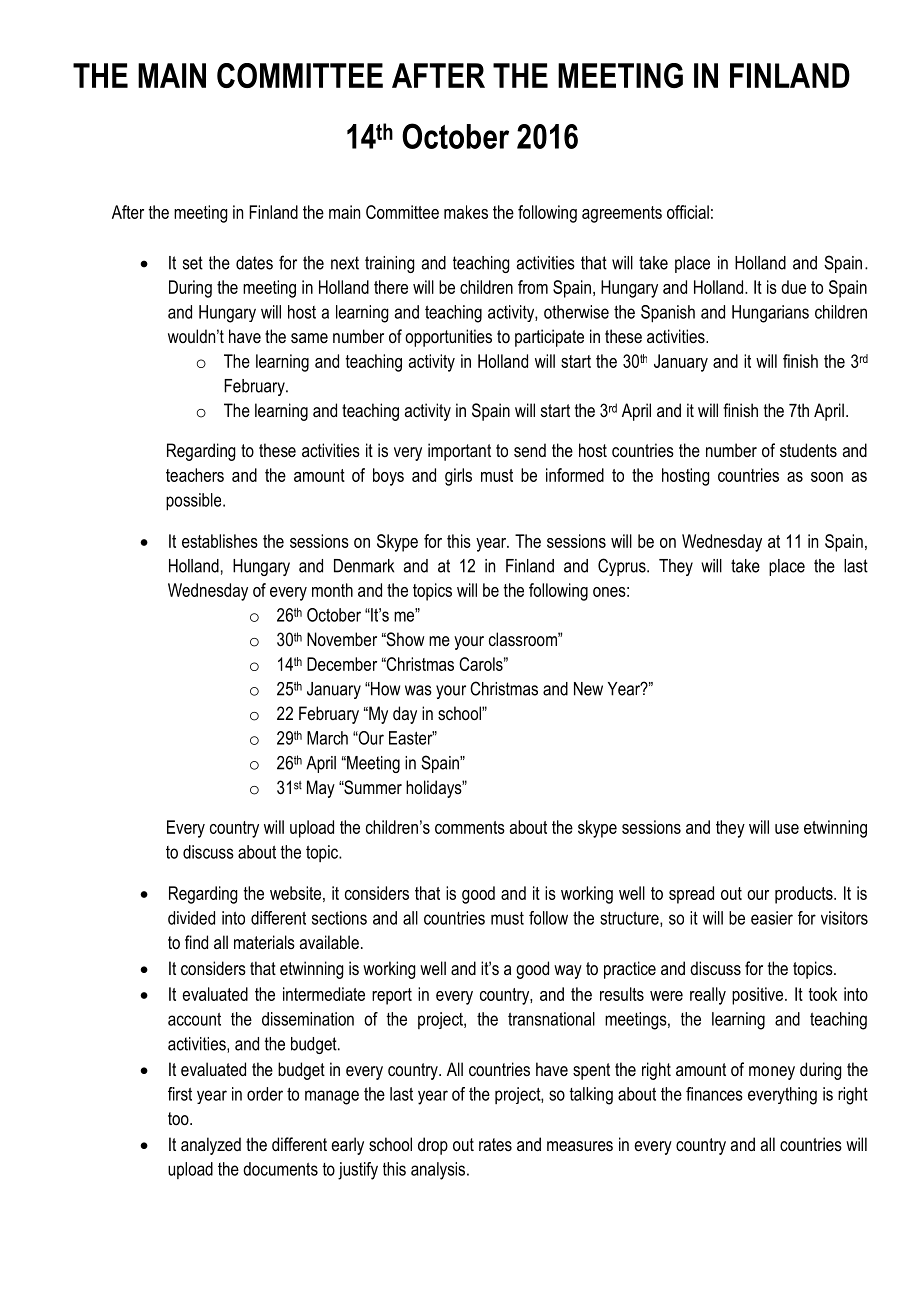 The image size is (924, 1308). I want to click on easier, so click(772, 918).
